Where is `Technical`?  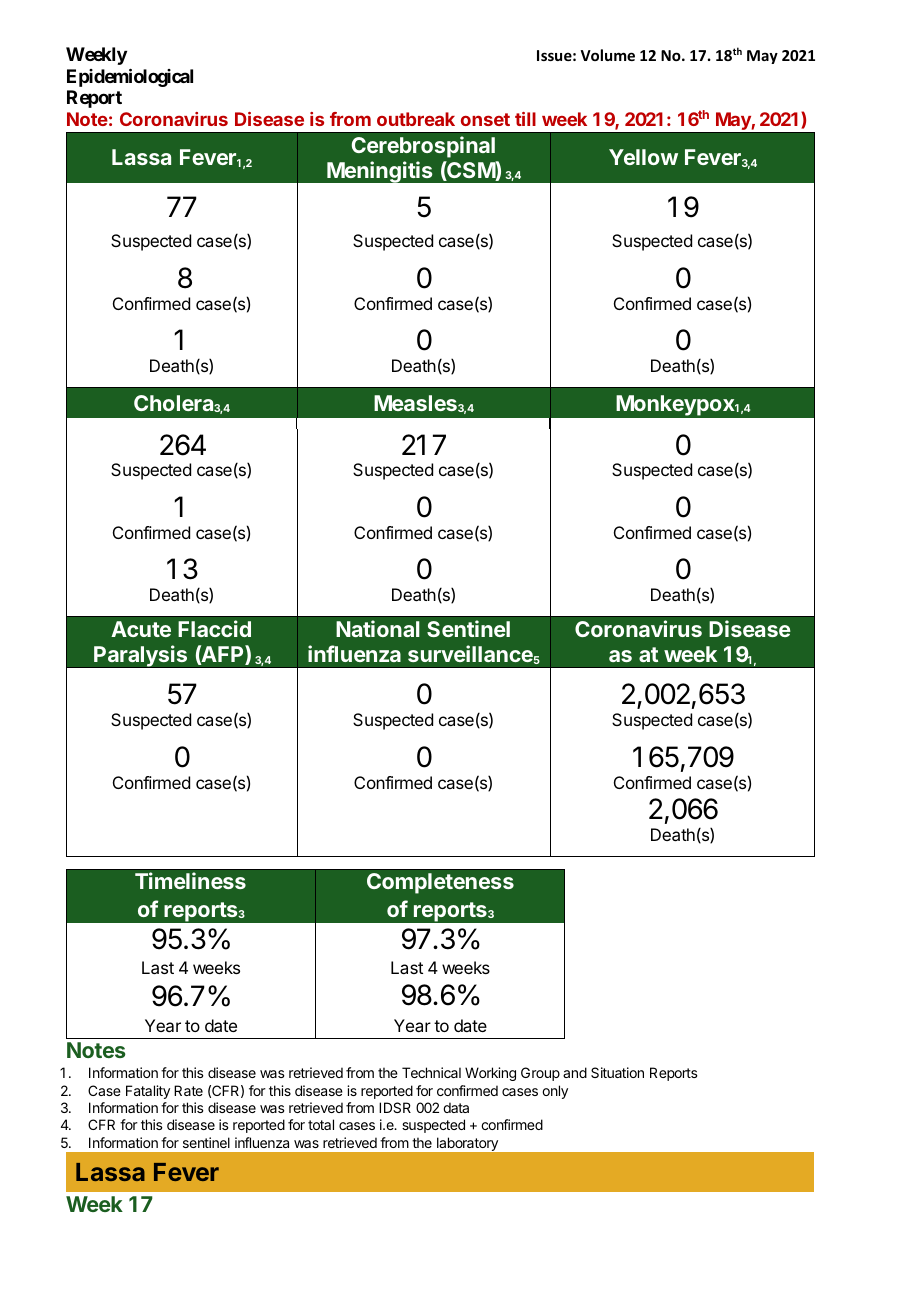
Technical is located at coordinates (431, 1072).
